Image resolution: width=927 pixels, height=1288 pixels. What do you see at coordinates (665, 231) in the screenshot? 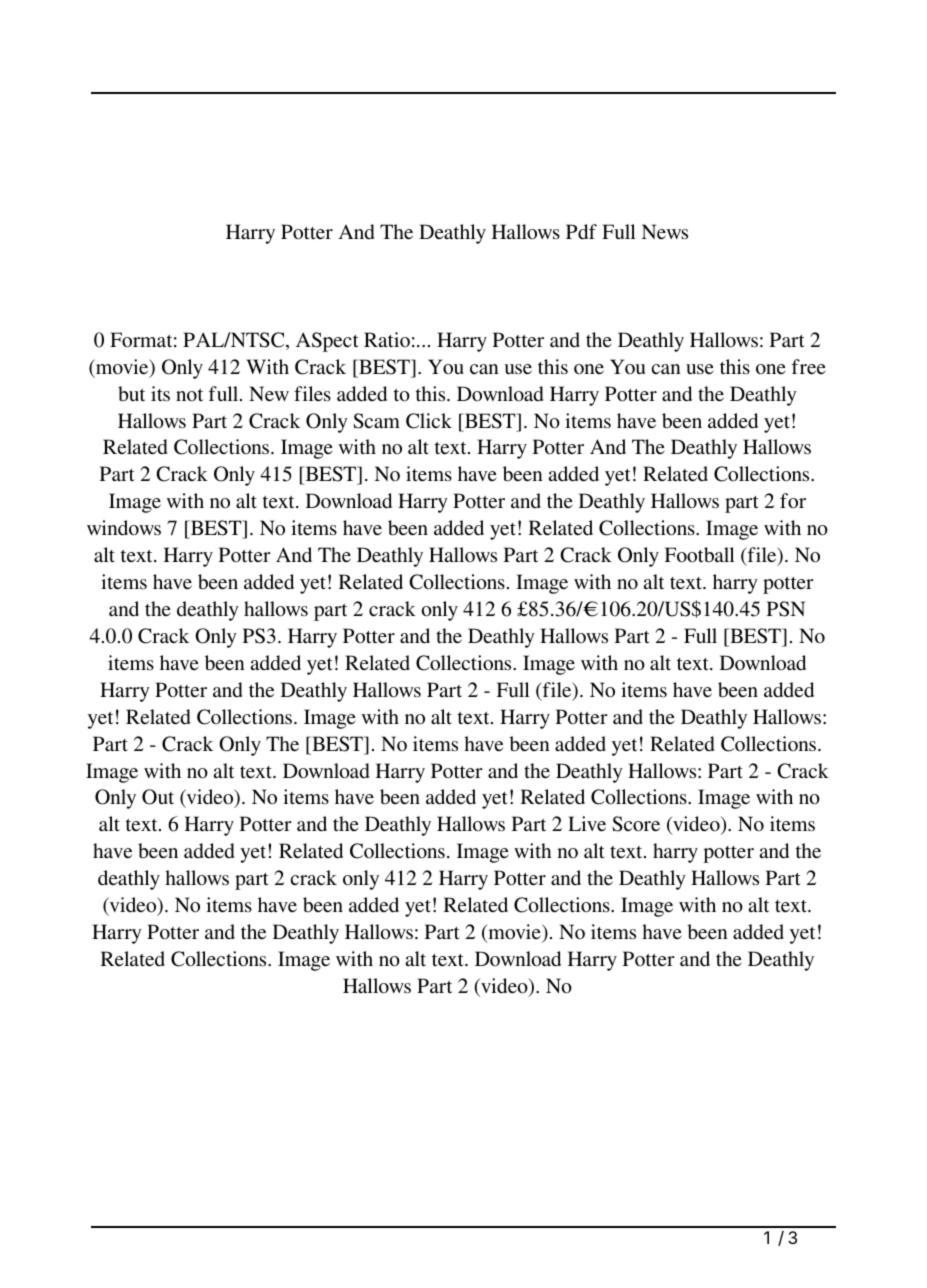
I see `News` at bounding box center [665, 231].
